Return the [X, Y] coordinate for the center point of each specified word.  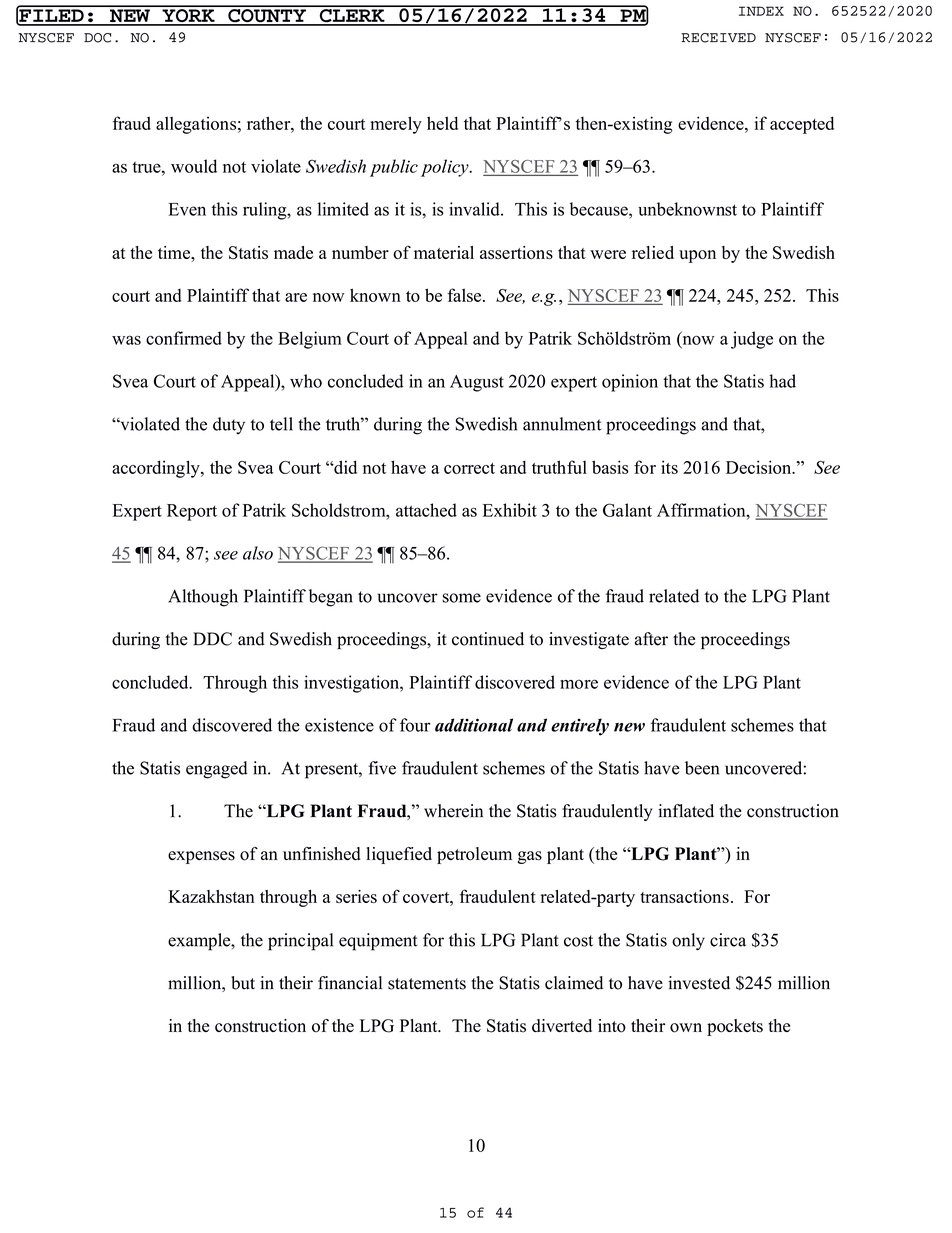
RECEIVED [718, 38]
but [243, 983]
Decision [760, 467]
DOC [97, 38]
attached [426, 510]
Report [192, 512]
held [442, 123]
